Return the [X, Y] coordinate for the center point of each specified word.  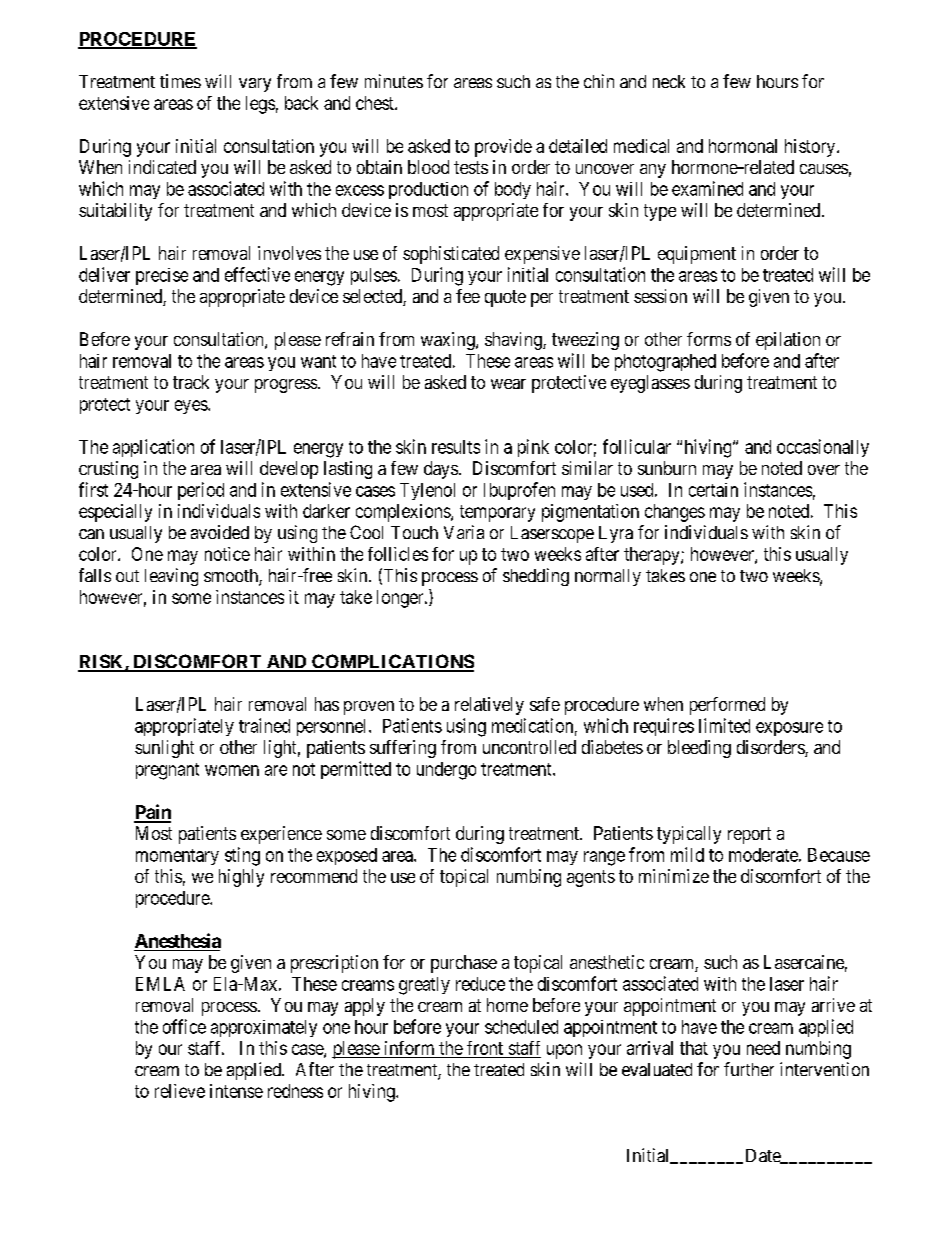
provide [503, 148]
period [201, 491]
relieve [180, 1091]
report [749, 835]
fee [468, 296]
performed [727, 706]
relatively [489, 706]
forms [709, 339]
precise [162, 276]
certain [713, 490]
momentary [177, 857]
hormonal [743, 146]
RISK [102, 662]
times [180, 81]
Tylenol [427, 491]
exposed [347, 856]
